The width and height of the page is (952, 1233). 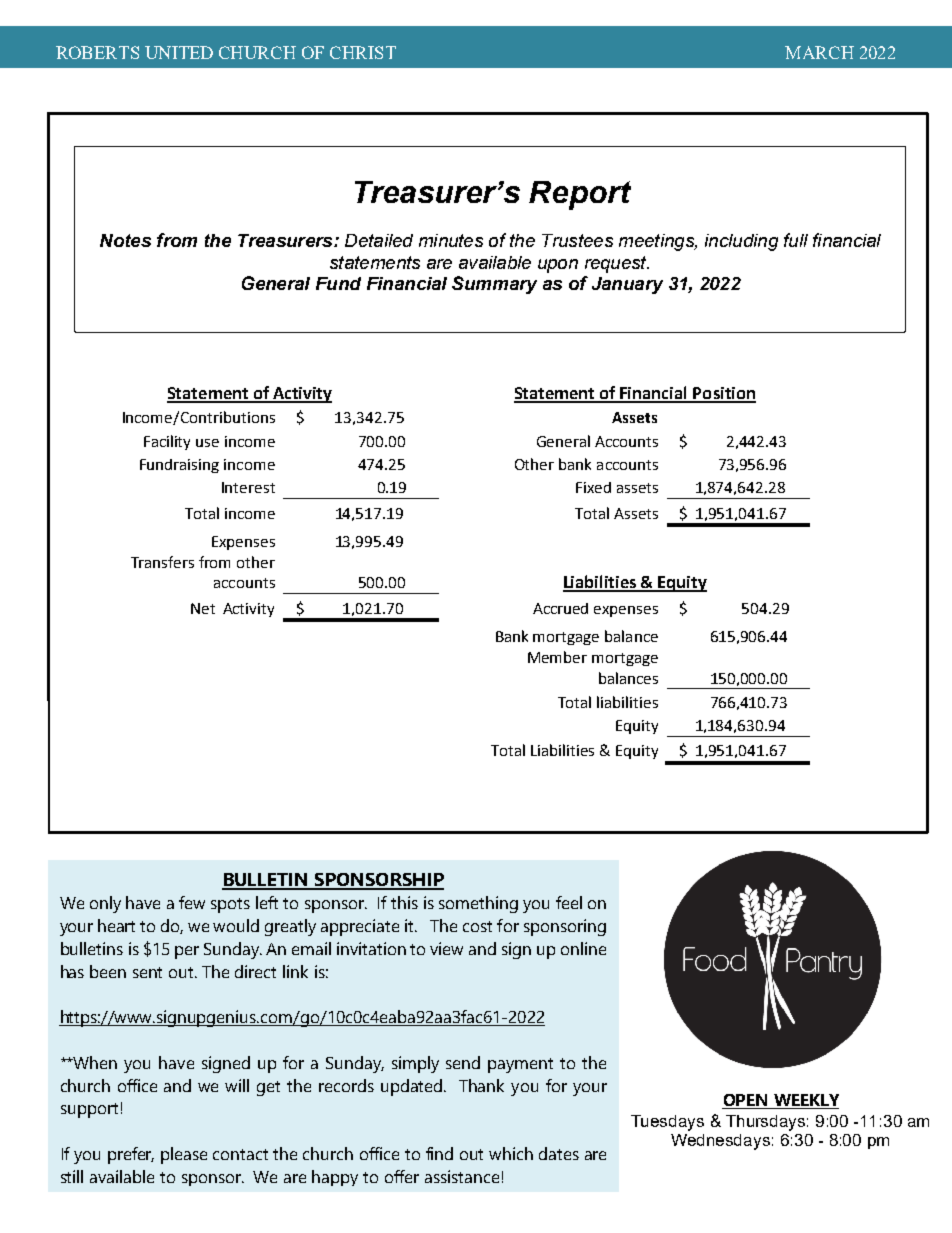 What do you see at coordinates (192, 902) in the page?
I see `few` at bounding box center [192, 902].
